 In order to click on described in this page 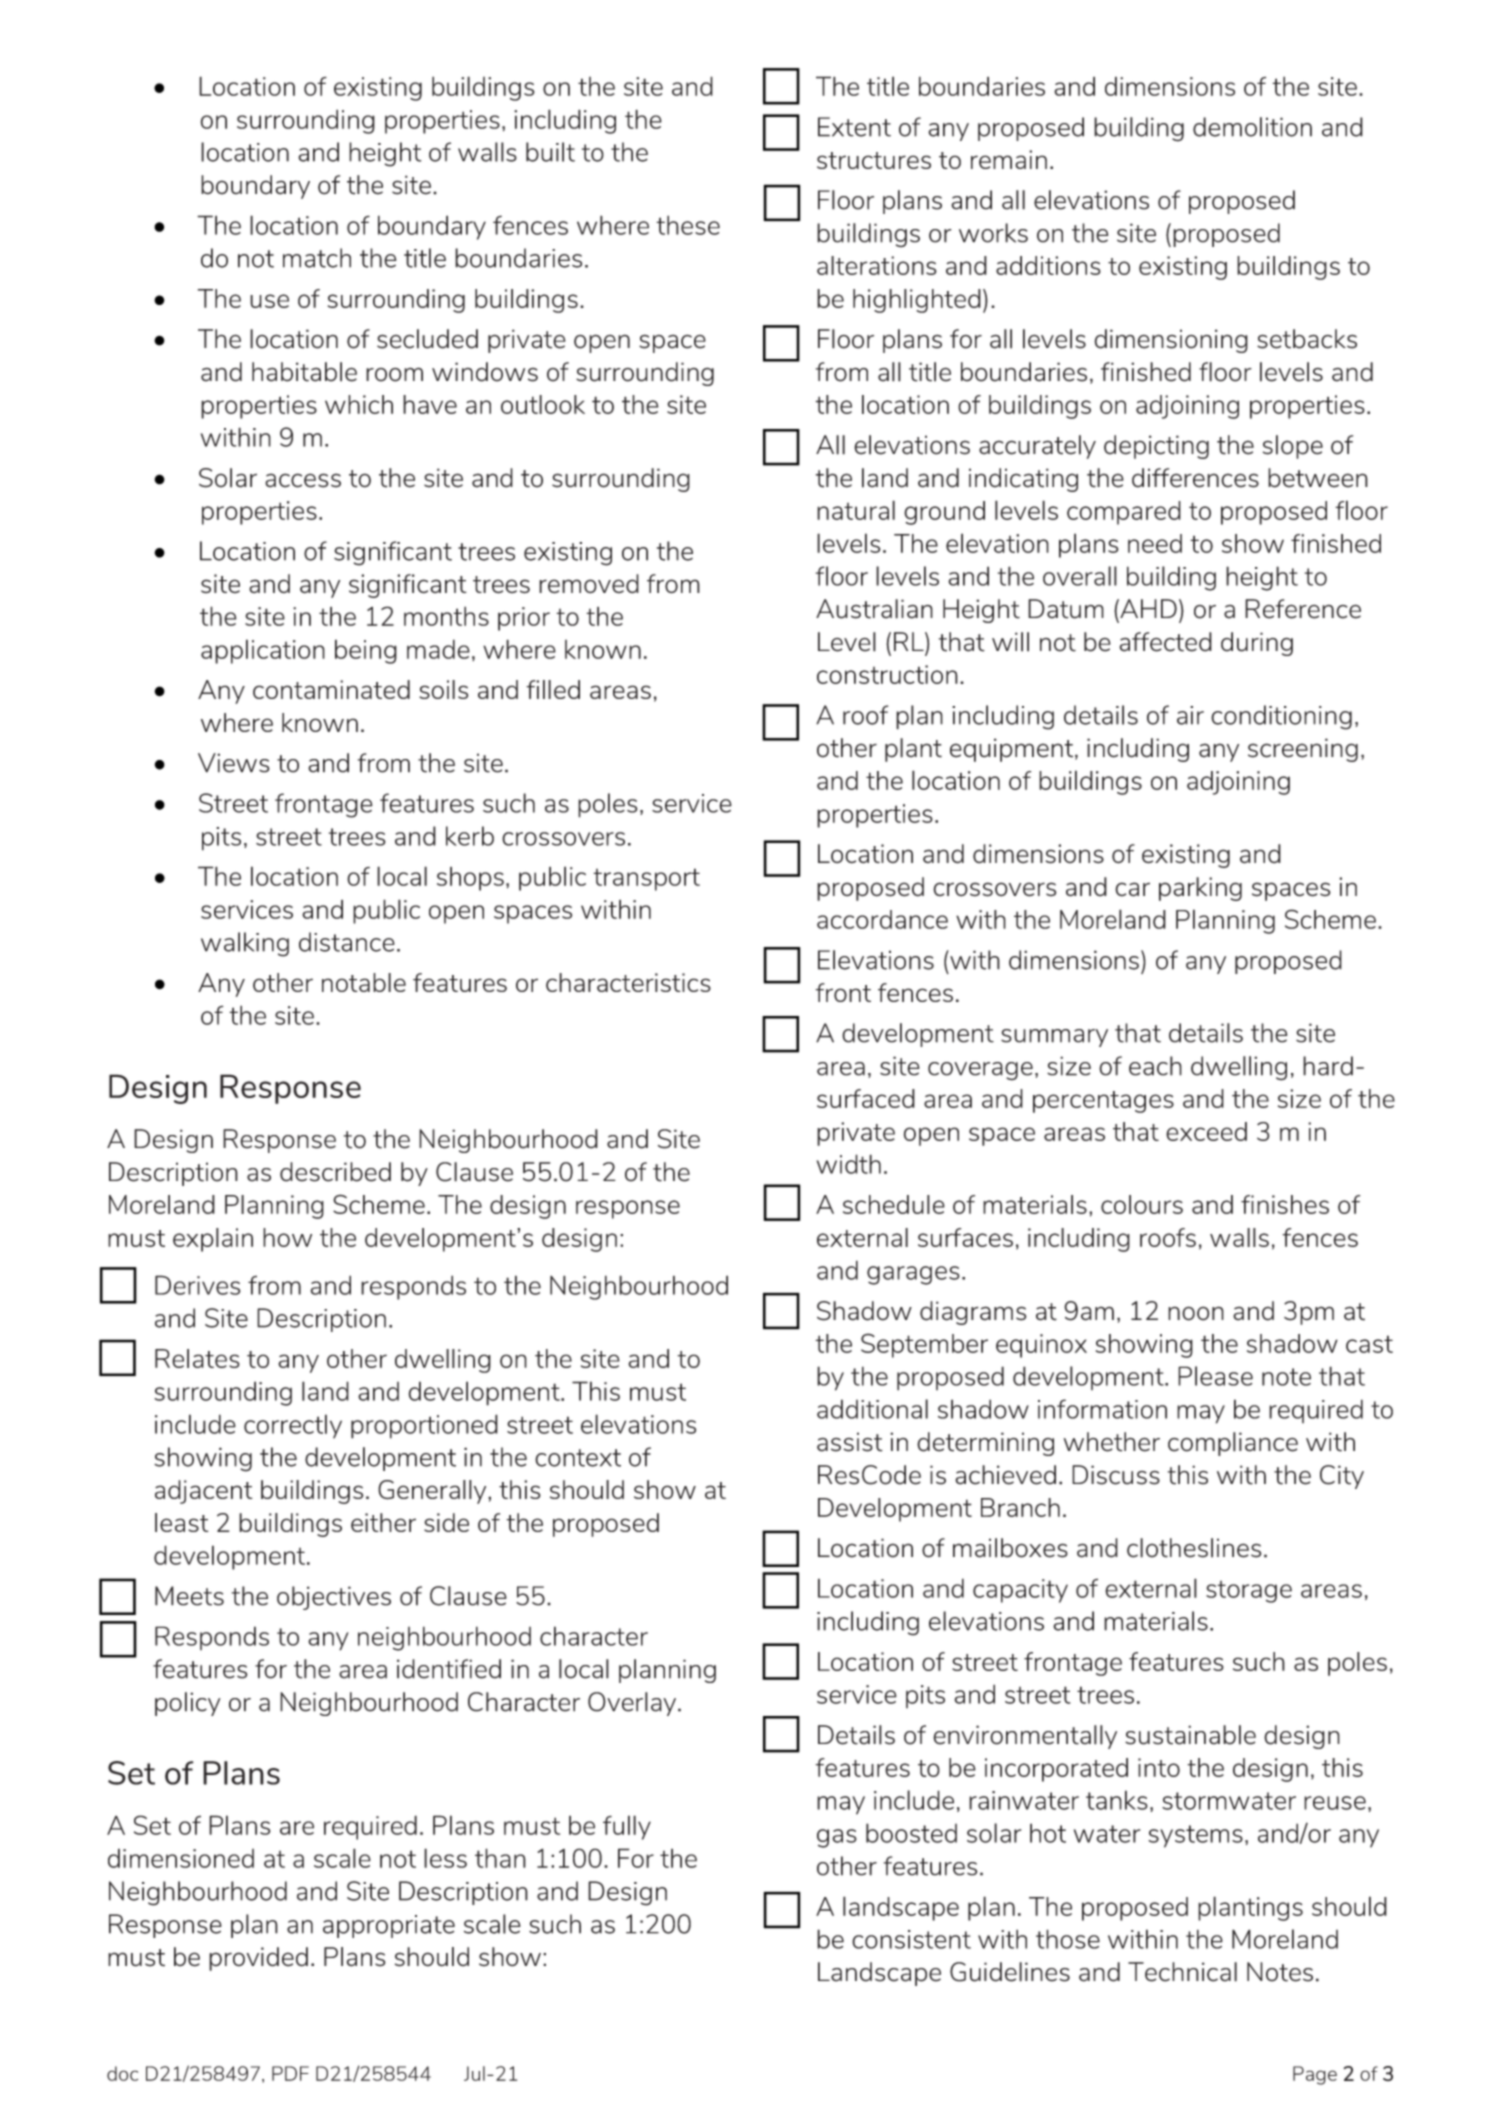, I will do `click(335, 1172)`.
